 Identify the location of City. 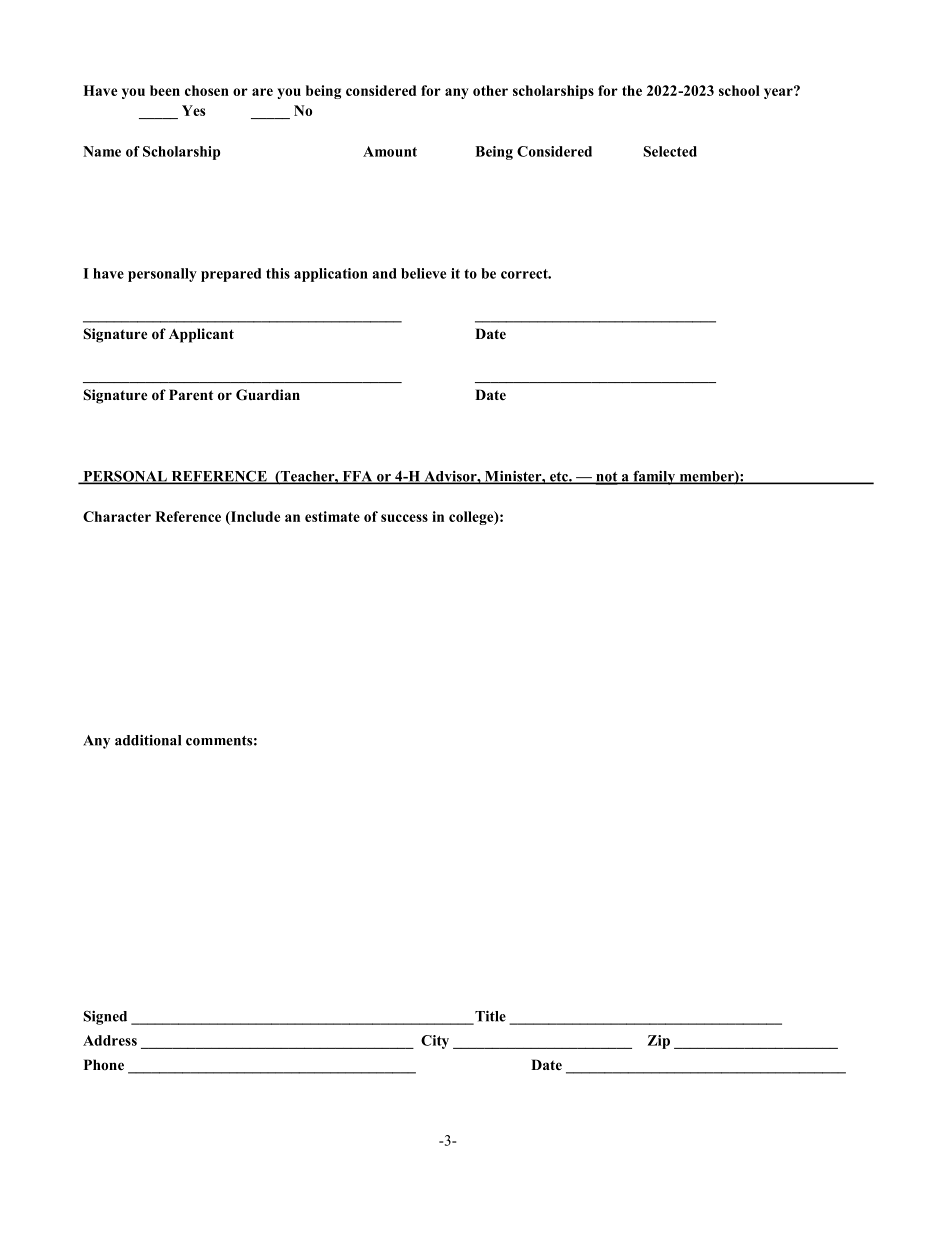
(435, 1042).
